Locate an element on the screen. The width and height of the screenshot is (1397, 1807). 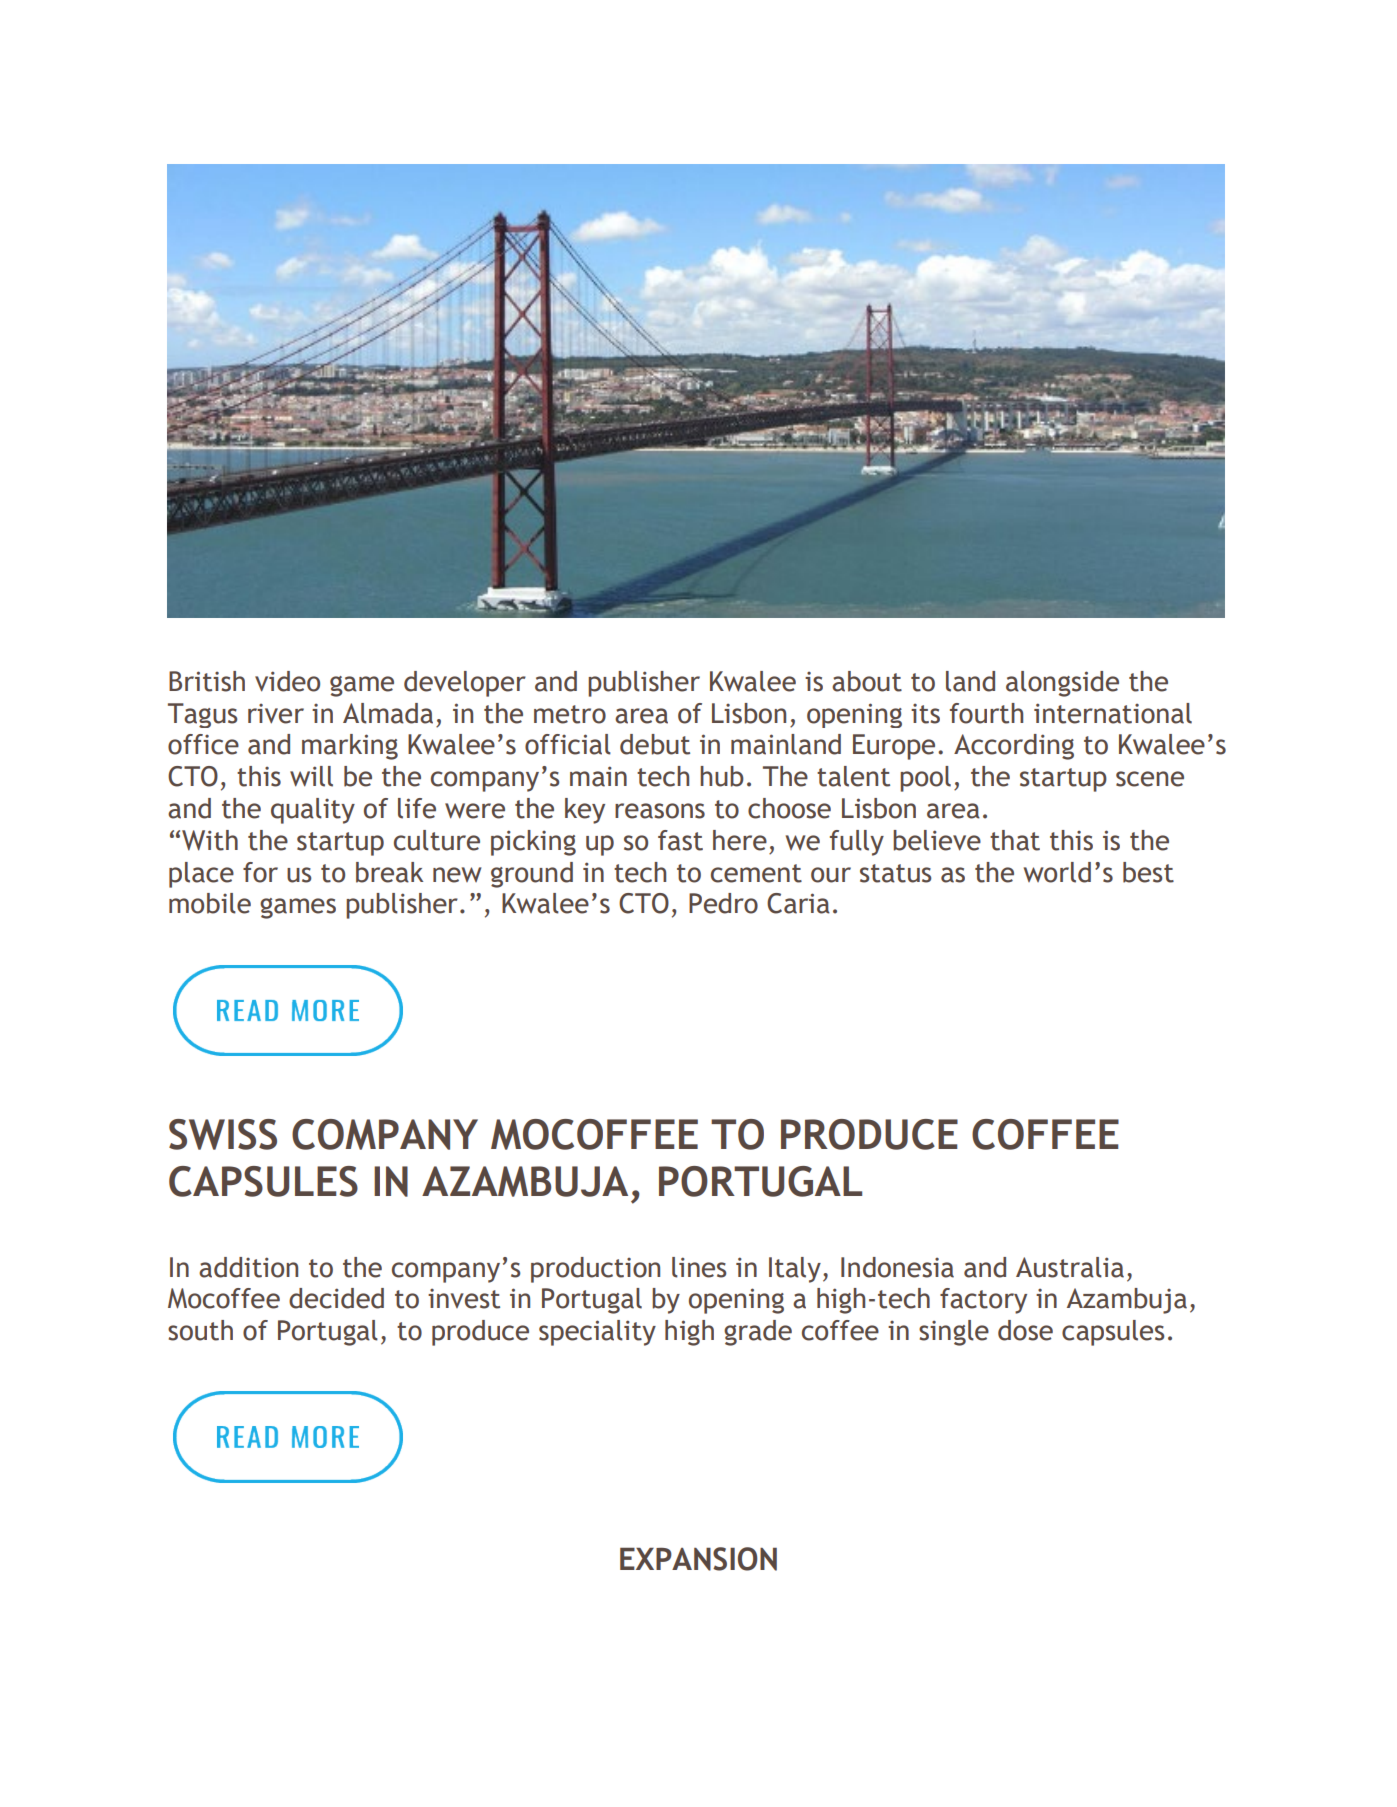
best is located at coordinates (1148, 872).
